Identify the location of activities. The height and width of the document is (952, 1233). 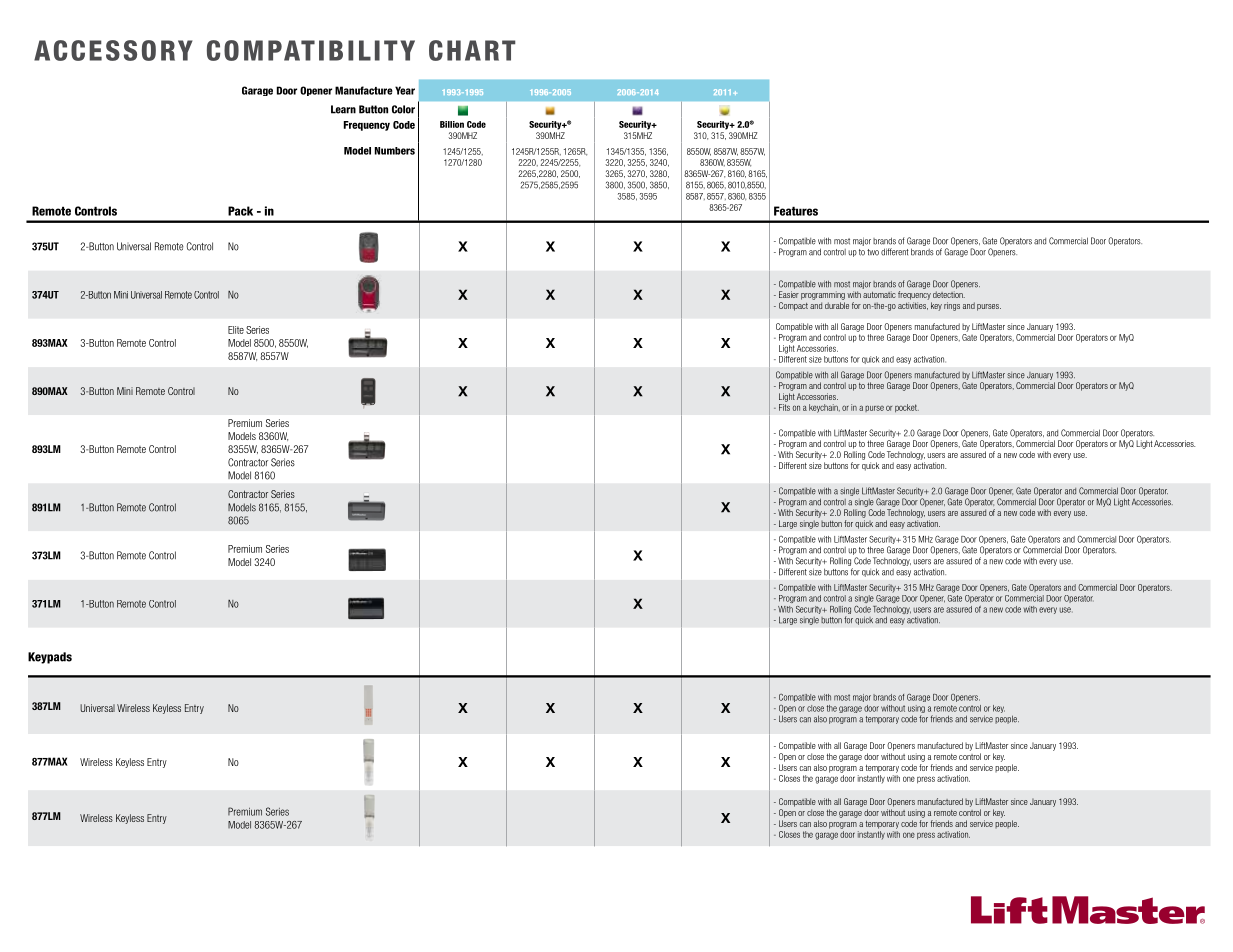
(913, 306).
